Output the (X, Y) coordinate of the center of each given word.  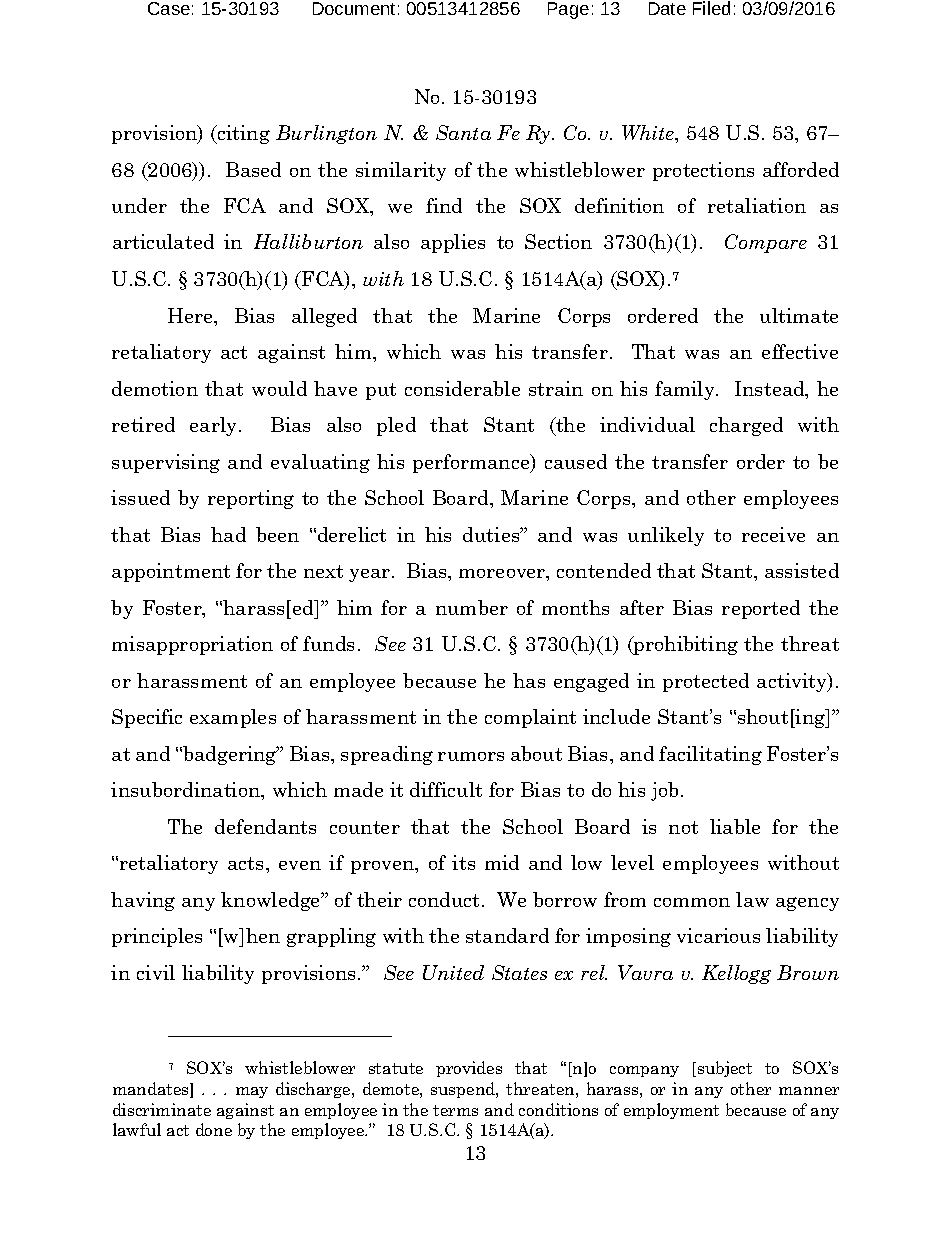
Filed (711, 8)
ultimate (799, 315)
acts (247, 863)
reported (761, 609)
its (463, 862)
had (228, 534)
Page (568, 10)
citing (242, 134)
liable (735, 826)
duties (492, 534)
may (252, 1092)
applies (453, 243)
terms (455, 1110)
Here (192, 317)
